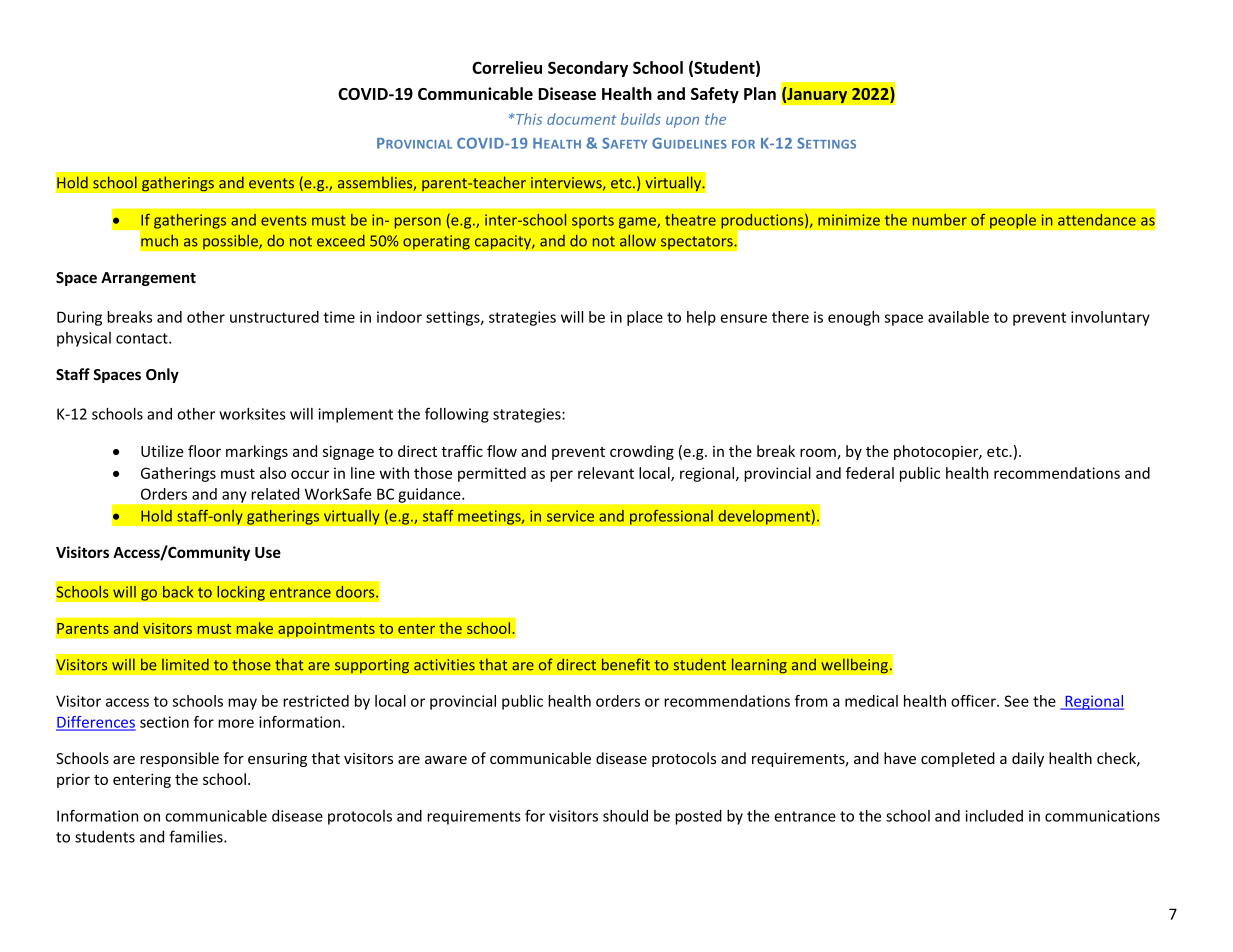 The image size is (1233, 952). What do you see at coordinates (760, 93) in the image?
I see `Plan` at bounding box center [760, 93].
